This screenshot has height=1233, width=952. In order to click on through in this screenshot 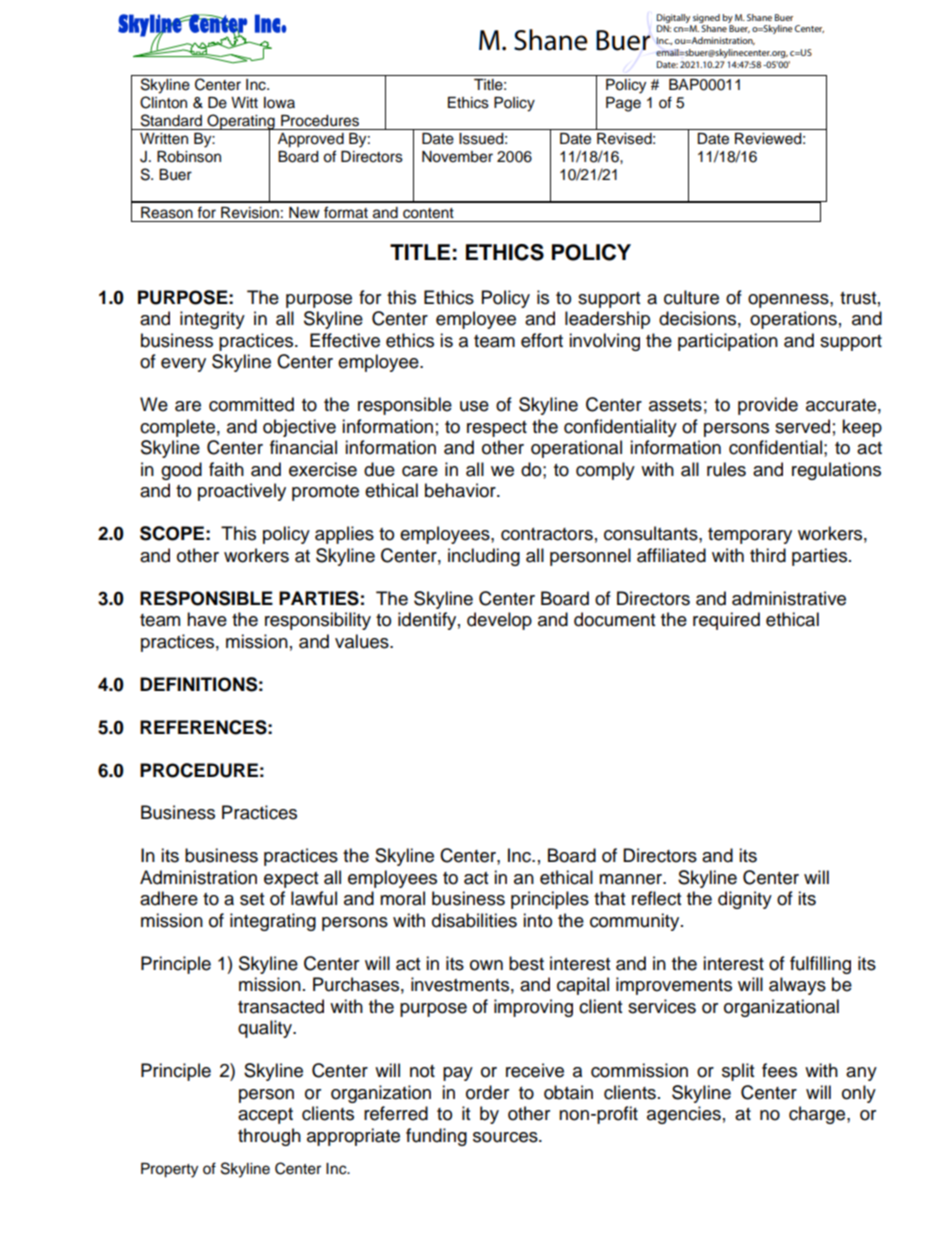, I will do `click(269, 1137)`.
